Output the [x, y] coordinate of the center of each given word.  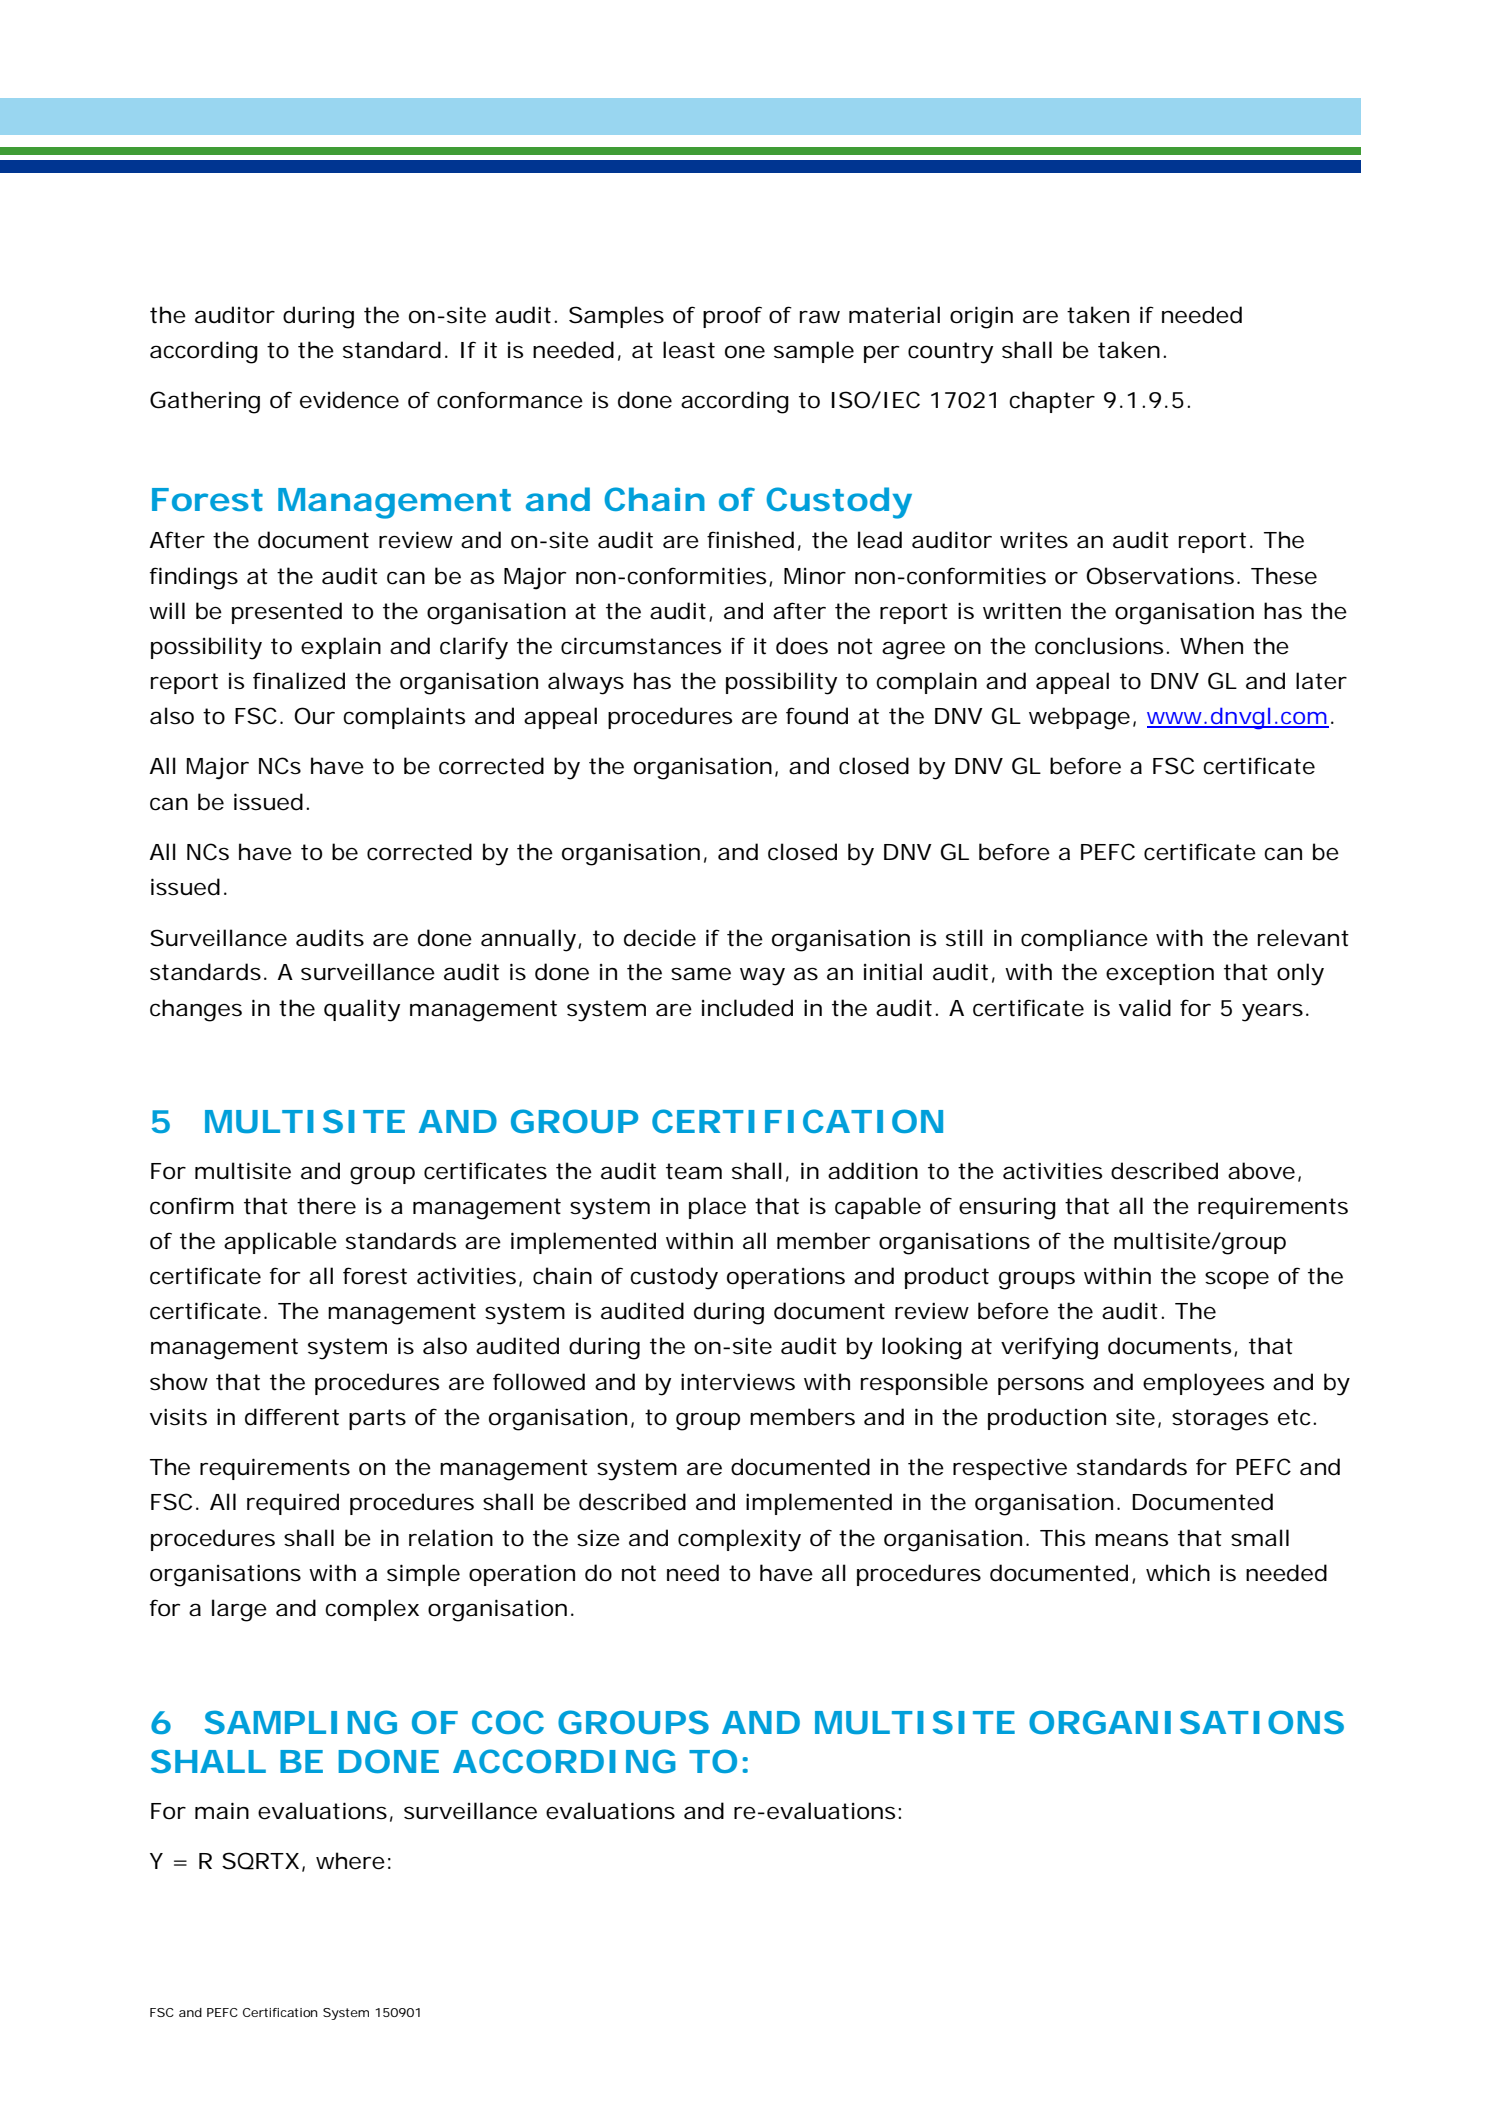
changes [196, 1010]
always [586, 683]
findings [194, 578]
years [1272, 1012]
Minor [815, 576]
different [292, 1417]
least [689, 350]
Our [314, 716]
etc [1294, 1417]
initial [893, 972]
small [1260, 1538]
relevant [1303, 938]
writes [1034, 540]
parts [377, 1419]
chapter [1052, 402]
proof [732, 317]
